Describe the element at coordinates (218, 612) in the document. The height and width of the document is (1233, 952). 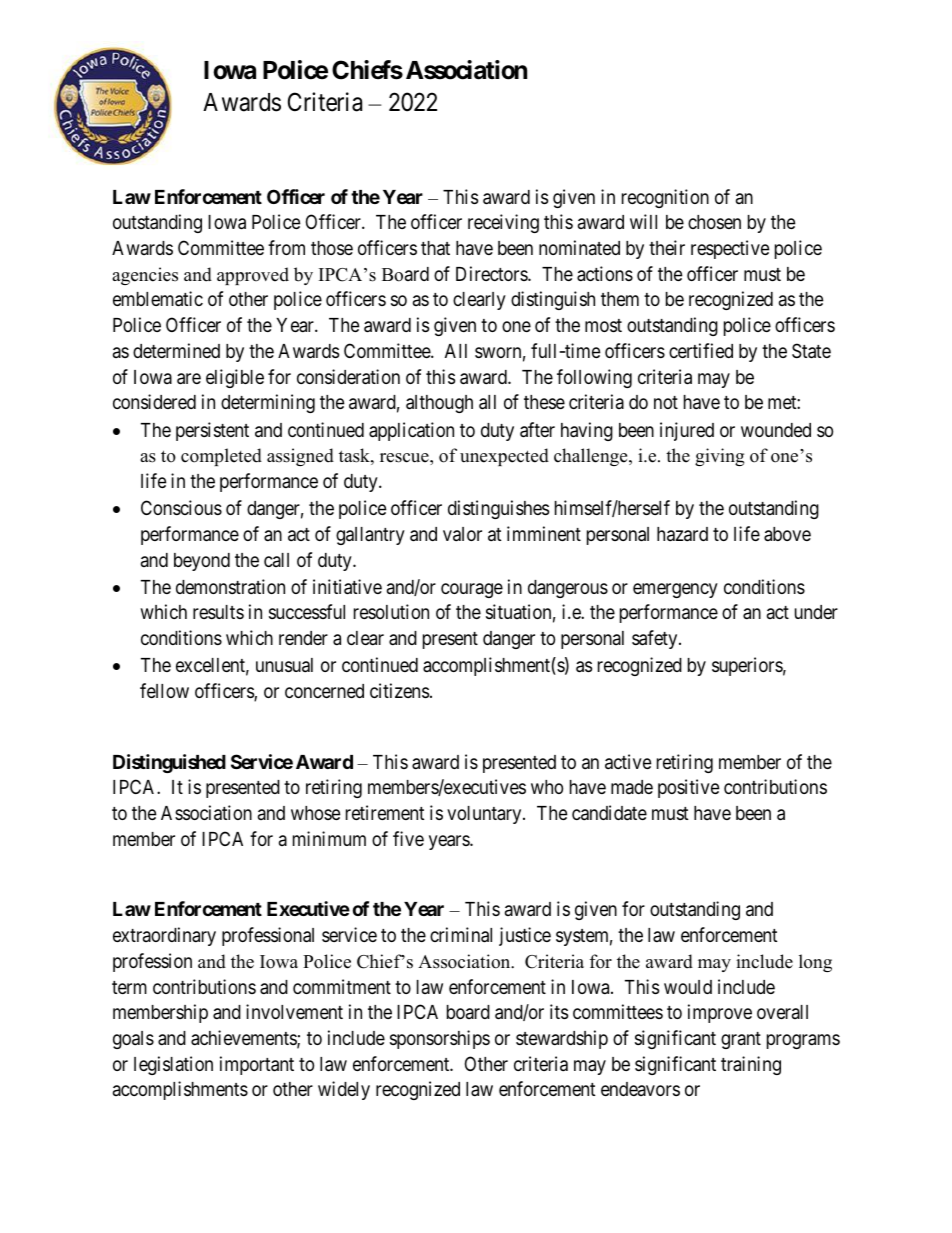
I see `results` at that location.
